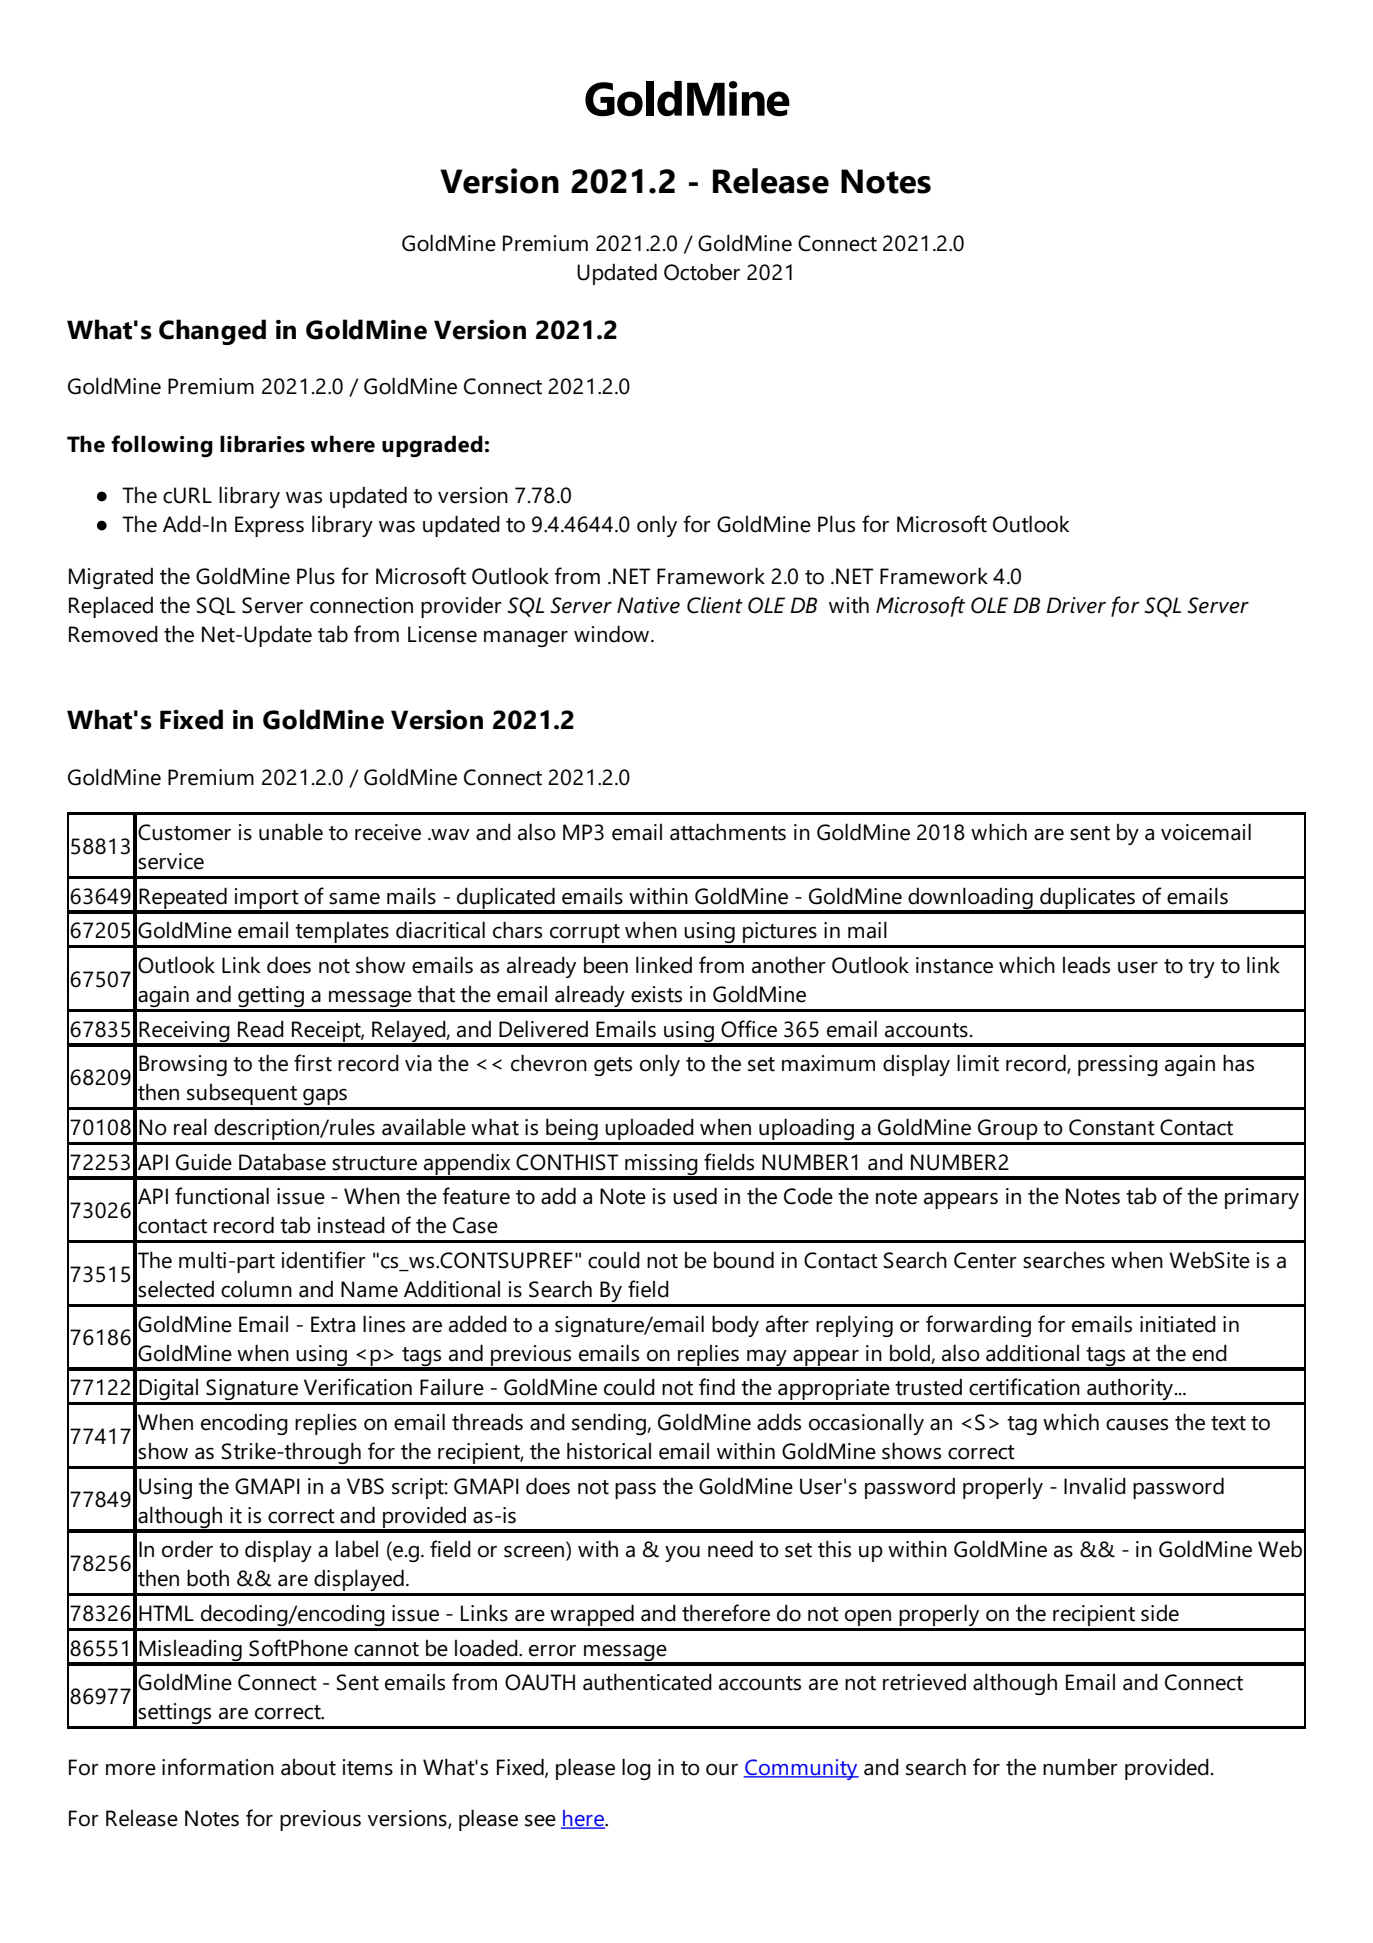  I want to click on our, so click(722, 1770).
